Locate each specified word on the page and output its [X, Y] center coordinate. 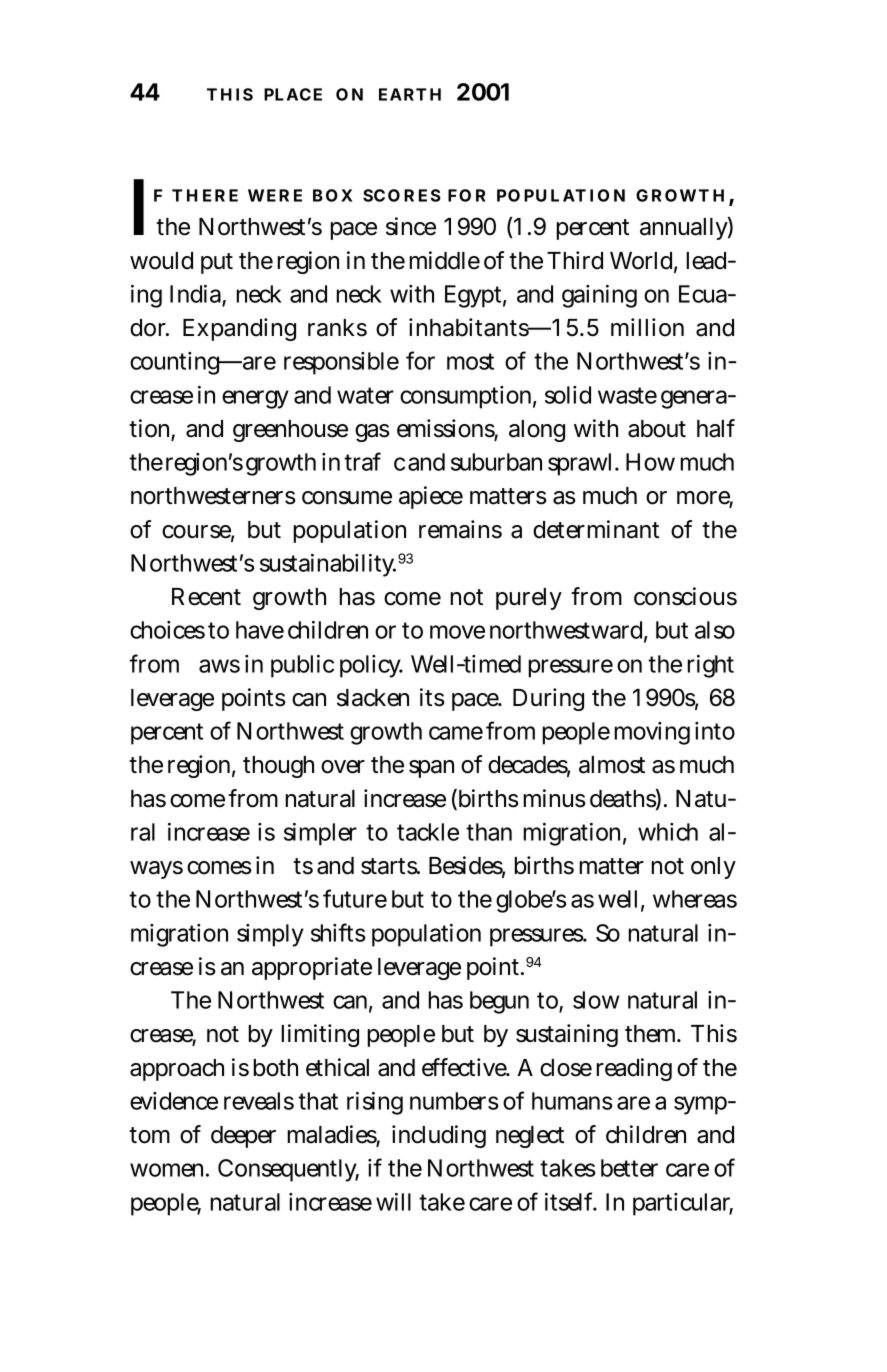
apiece [431, 497]
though [278, 767]
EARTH [410, 94]
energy [255, 399]
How [650, 462]
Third [575, 260]
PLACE [293, 94]
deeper [243, 1137]
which [668, 832]
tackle [428, 832]
